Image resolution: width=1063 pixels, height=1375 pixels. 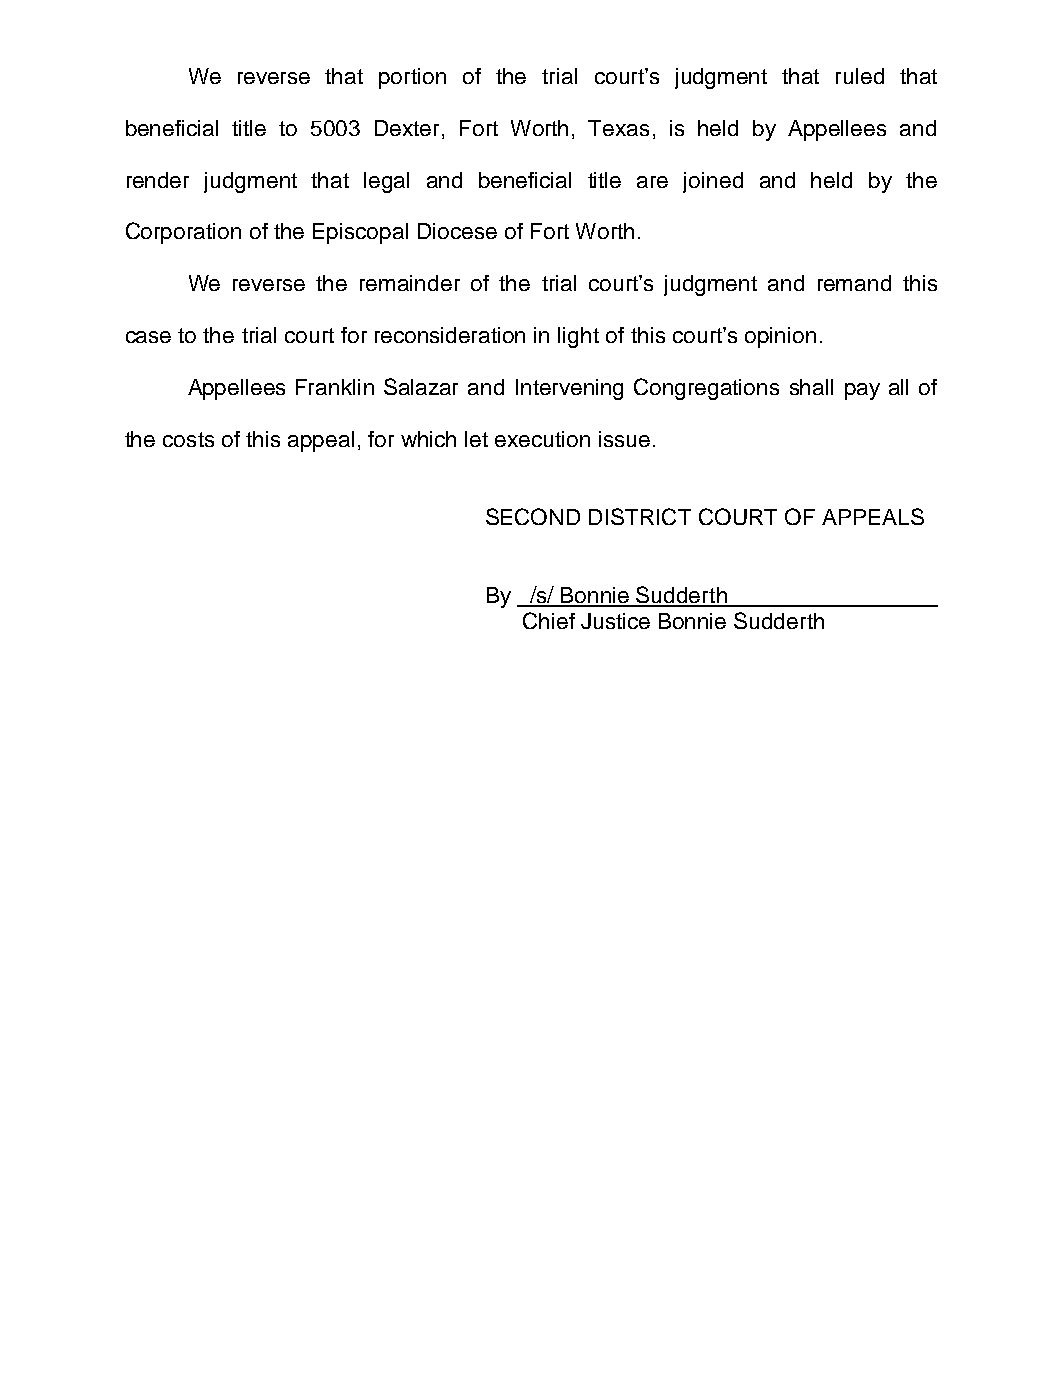 I want to click on ruled, so click(x=860, y=76).
